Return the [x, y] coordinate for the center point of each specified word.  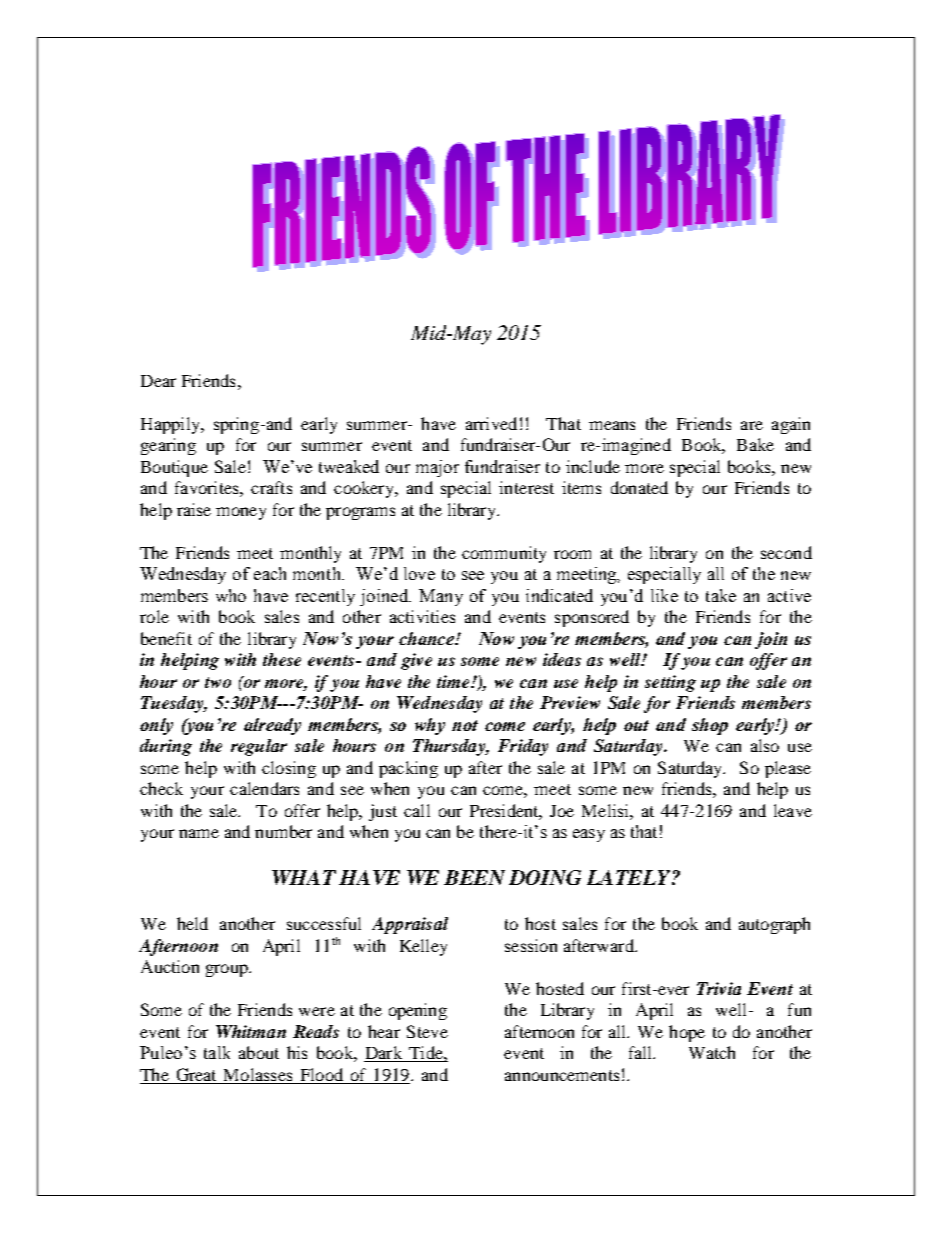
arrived [491, 423]
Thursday [450, 747]
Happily [171, 425]
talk [217, 1052]
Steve [427, 1031]
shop [710, 726]
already [272, 726]
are [752, 425]
